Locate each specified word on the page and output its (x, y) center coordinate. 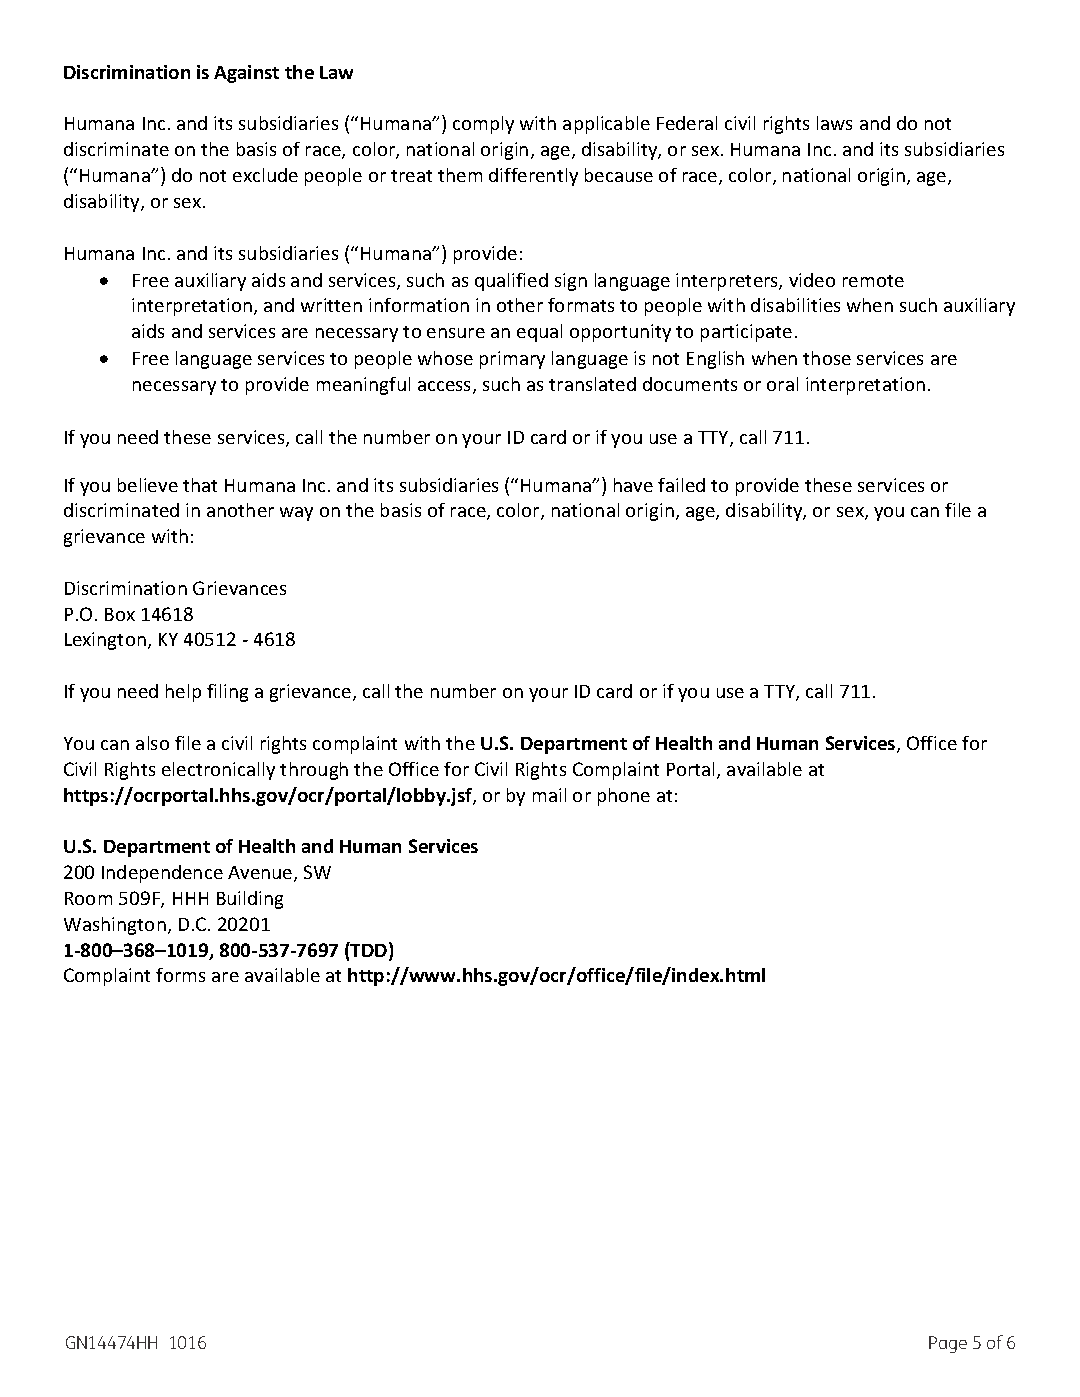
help (183, 693)
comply (483, 125)
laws (834, 123)
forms (180, 975)
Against (246, 74)
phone (624, 797)
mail (549, 795)
